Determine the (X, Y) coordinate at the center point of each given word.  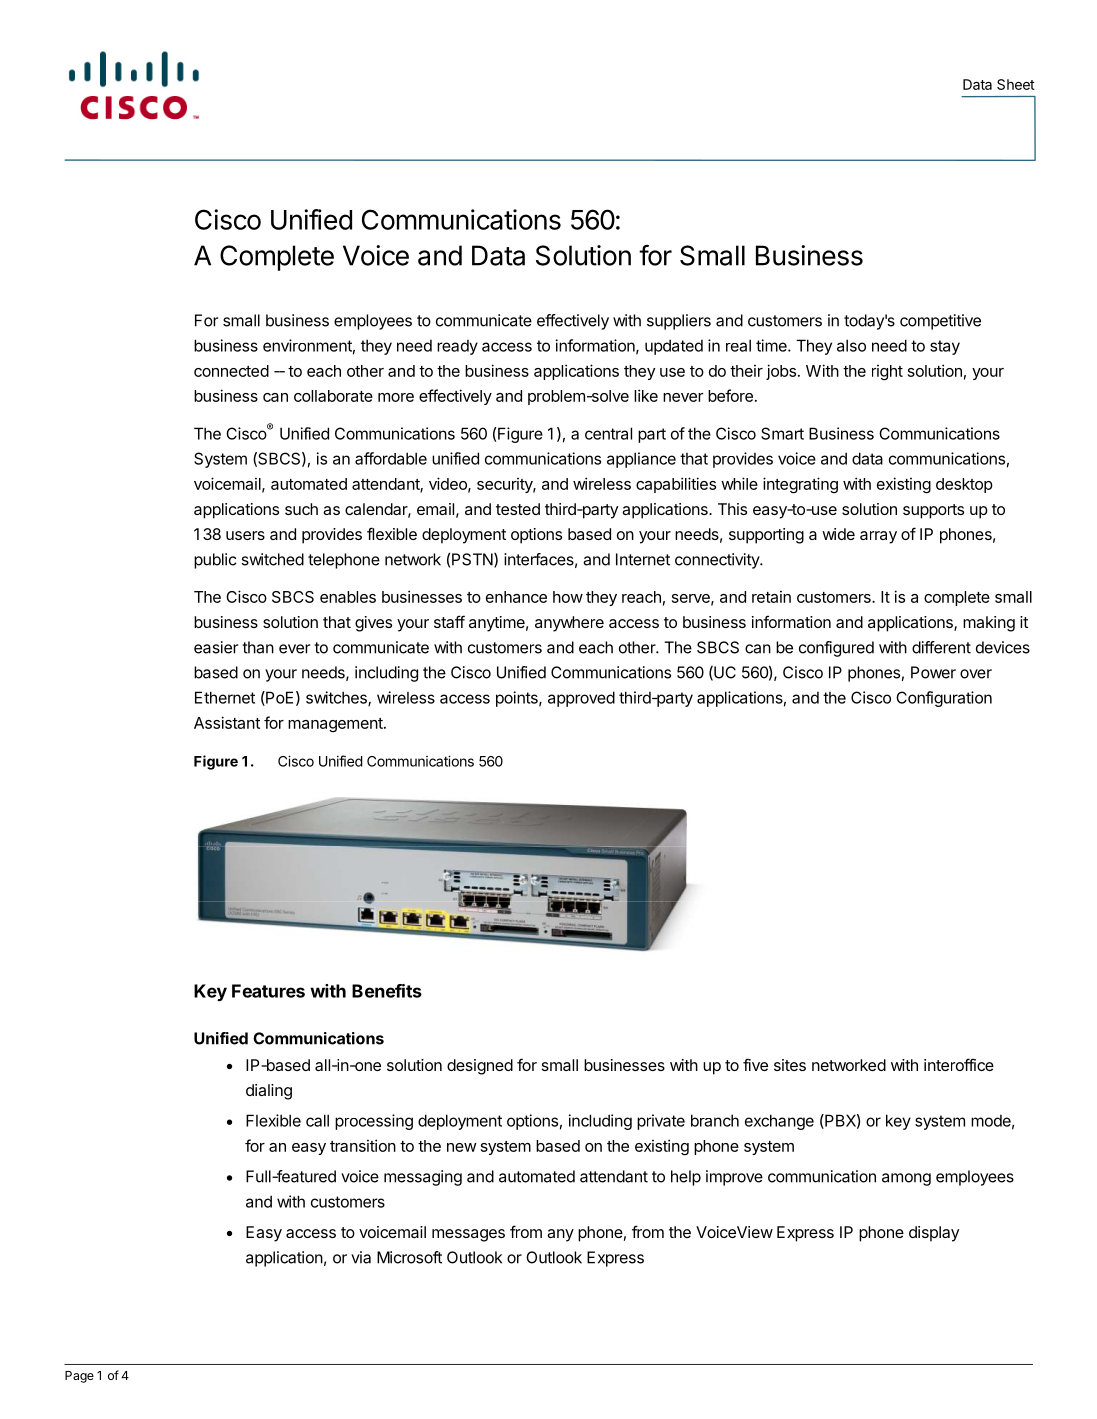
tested (518, 509)
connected (231, 371)
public (215, 561)
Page (79, 1377)
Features (268, 991)
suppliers (679, 322)
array (878, 537)
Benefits (387, 991)
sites (790, 1065)
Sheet (1016, 84)
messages (468, 1235)
